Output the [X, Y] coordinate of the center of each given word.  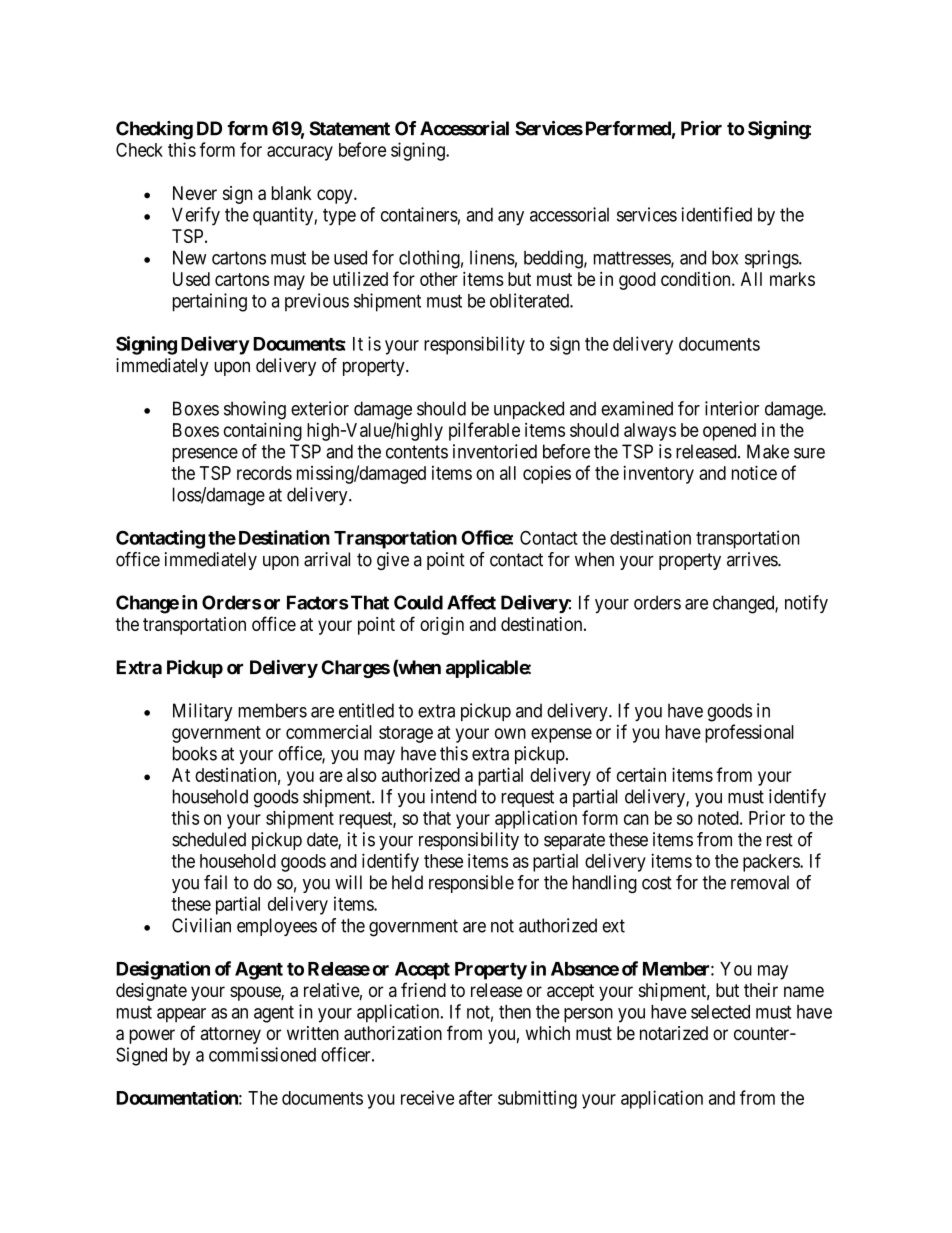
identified [716, 214]
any [511, 218]
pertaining [210, 302]
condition [697, 279]
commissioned [262, 1054]
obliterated [530, 300]
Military [203, 712]
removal [760, 882]
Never [195, 193]
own [510, 733]
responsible [471, 884]
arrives [753, 559]
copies [547, 474]
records [264, 473]
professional [749, 733]
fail [215, 882]
